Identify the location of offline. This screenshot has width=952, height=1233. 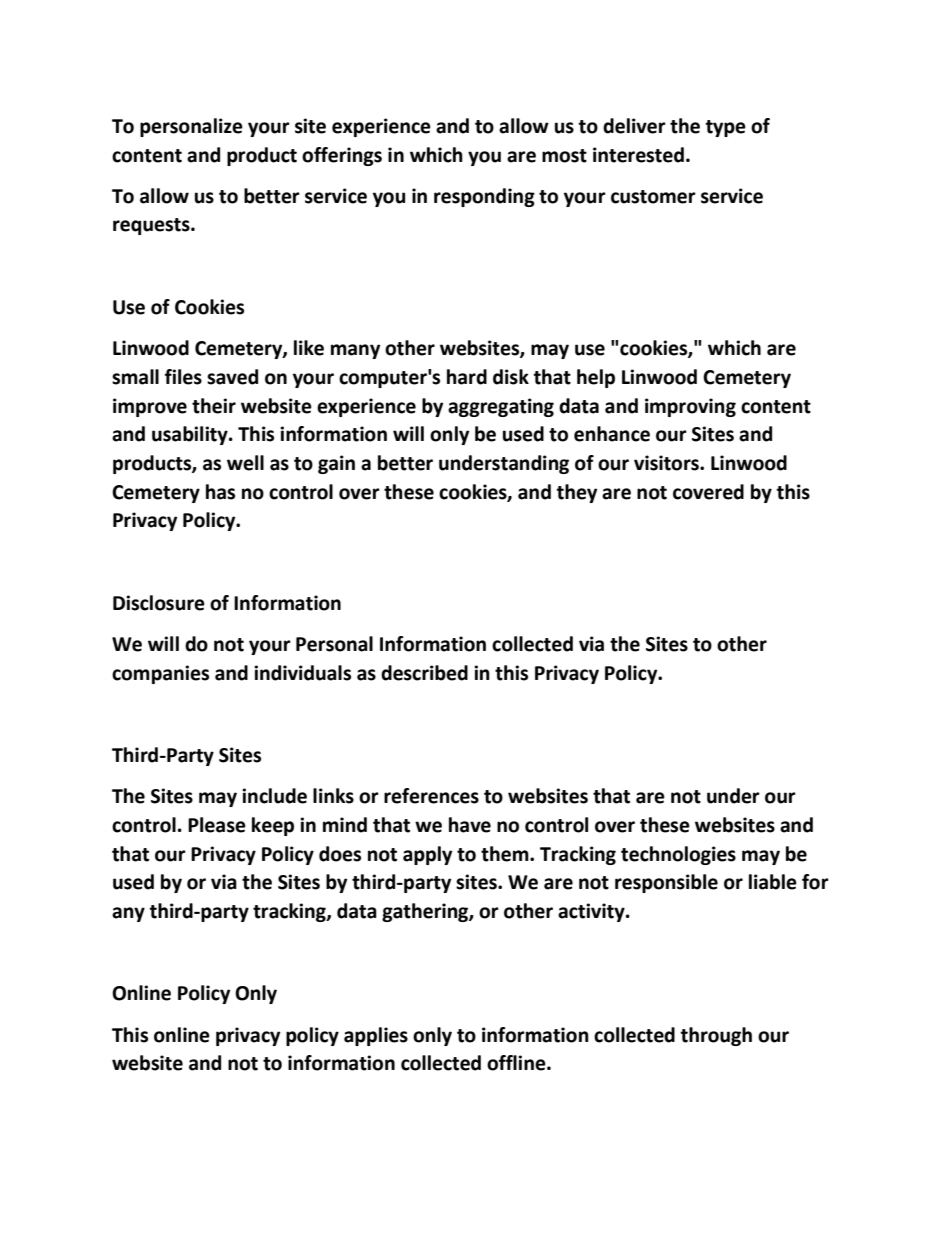
(517, 1063).
